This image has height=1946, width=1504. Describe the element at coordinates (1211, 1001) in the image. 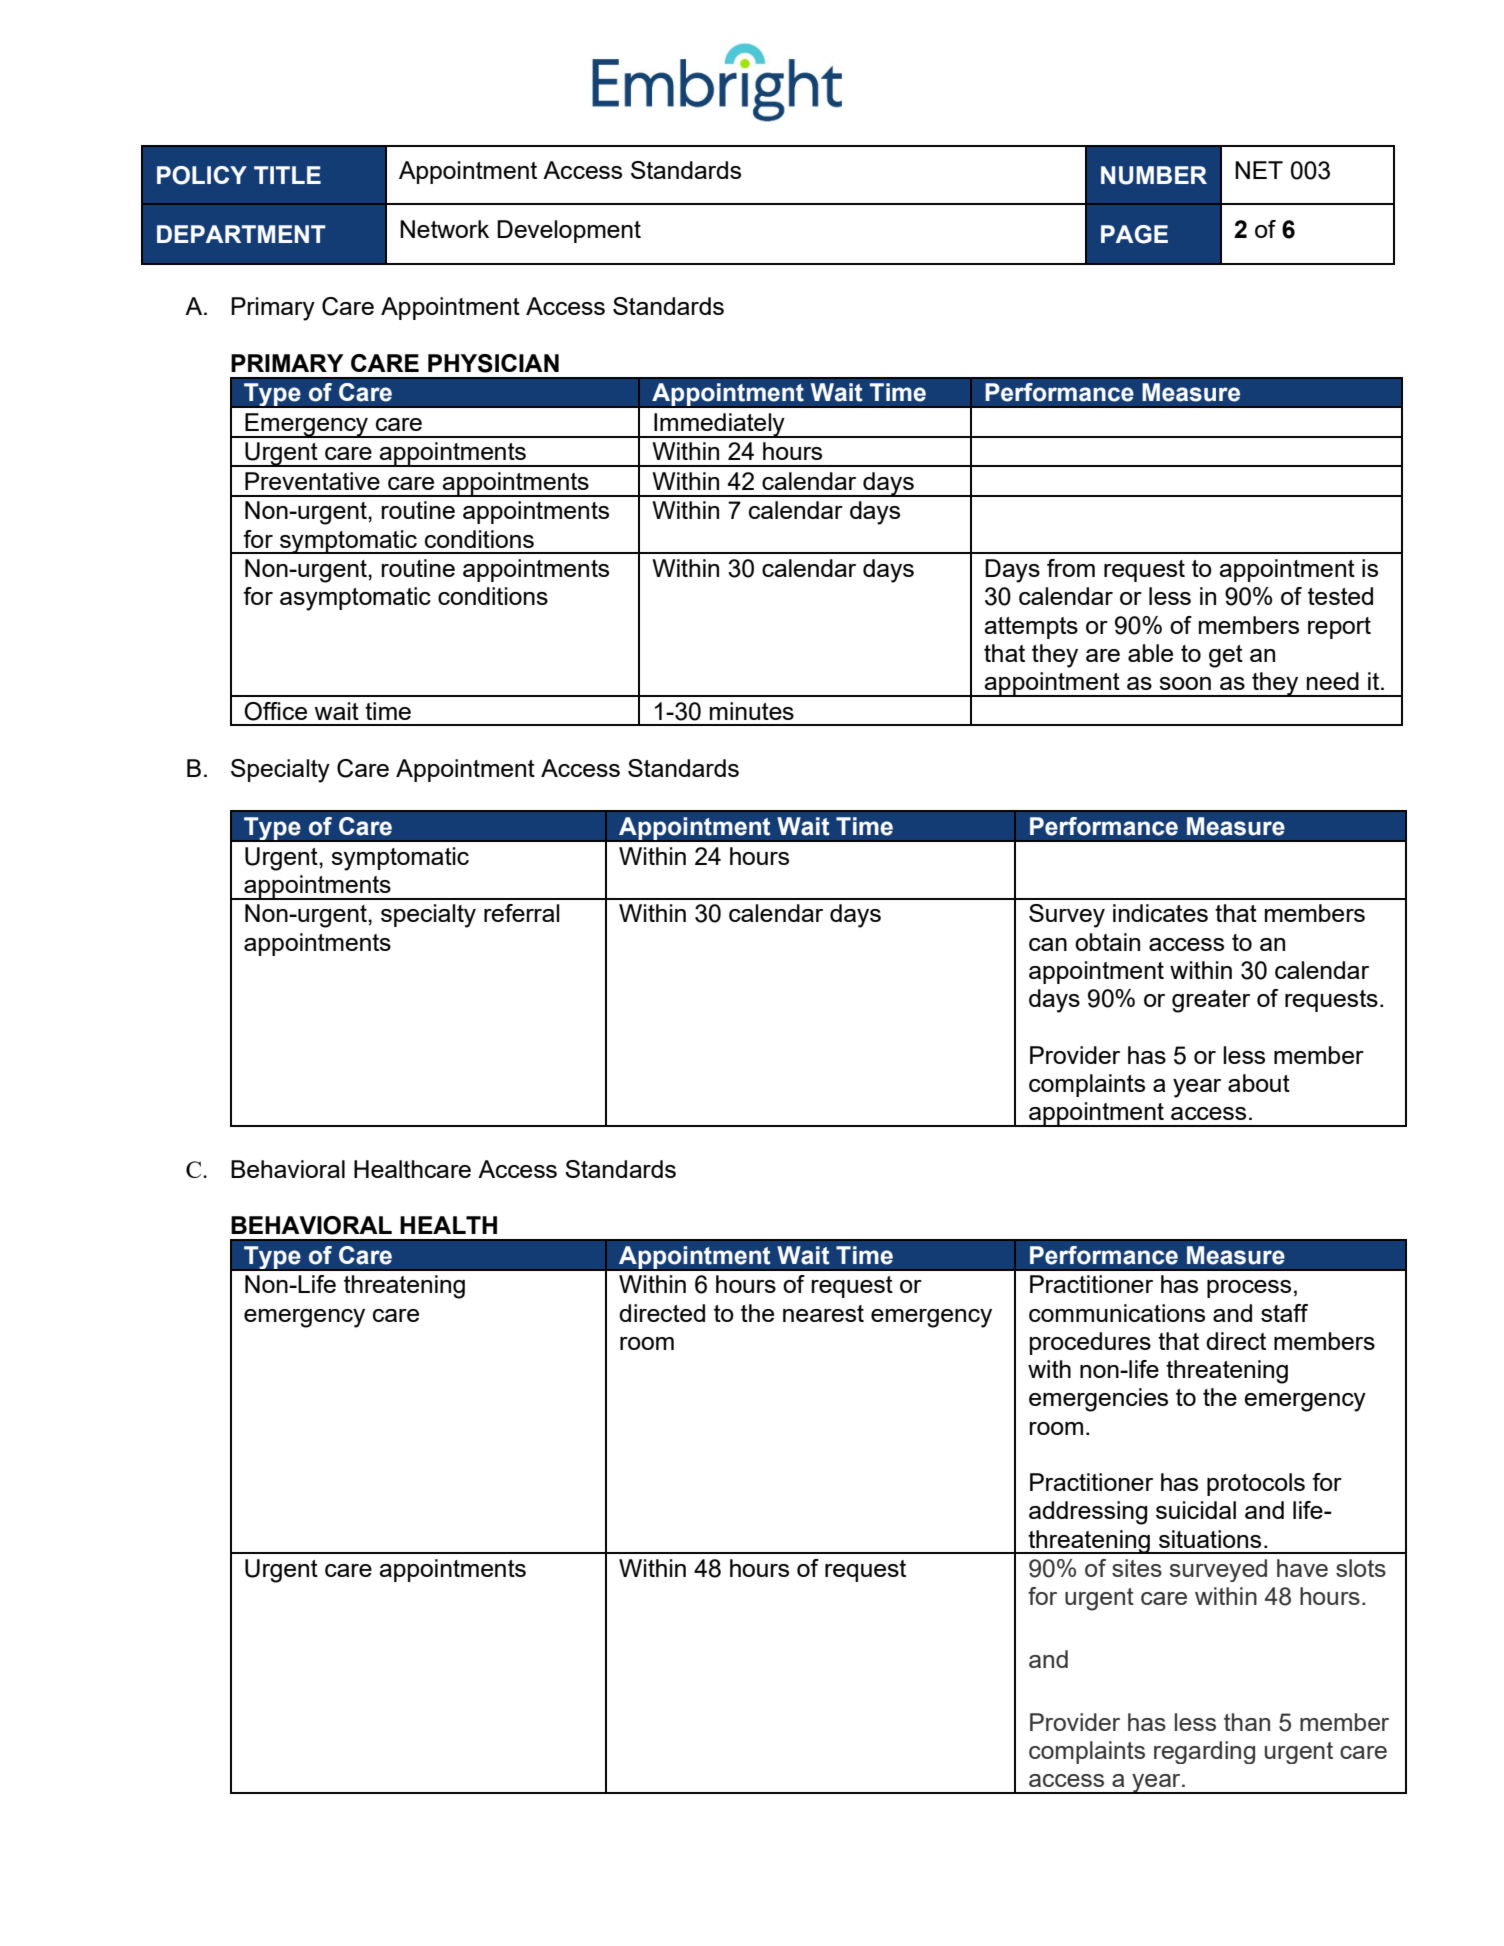

I see `greater` at that location.
